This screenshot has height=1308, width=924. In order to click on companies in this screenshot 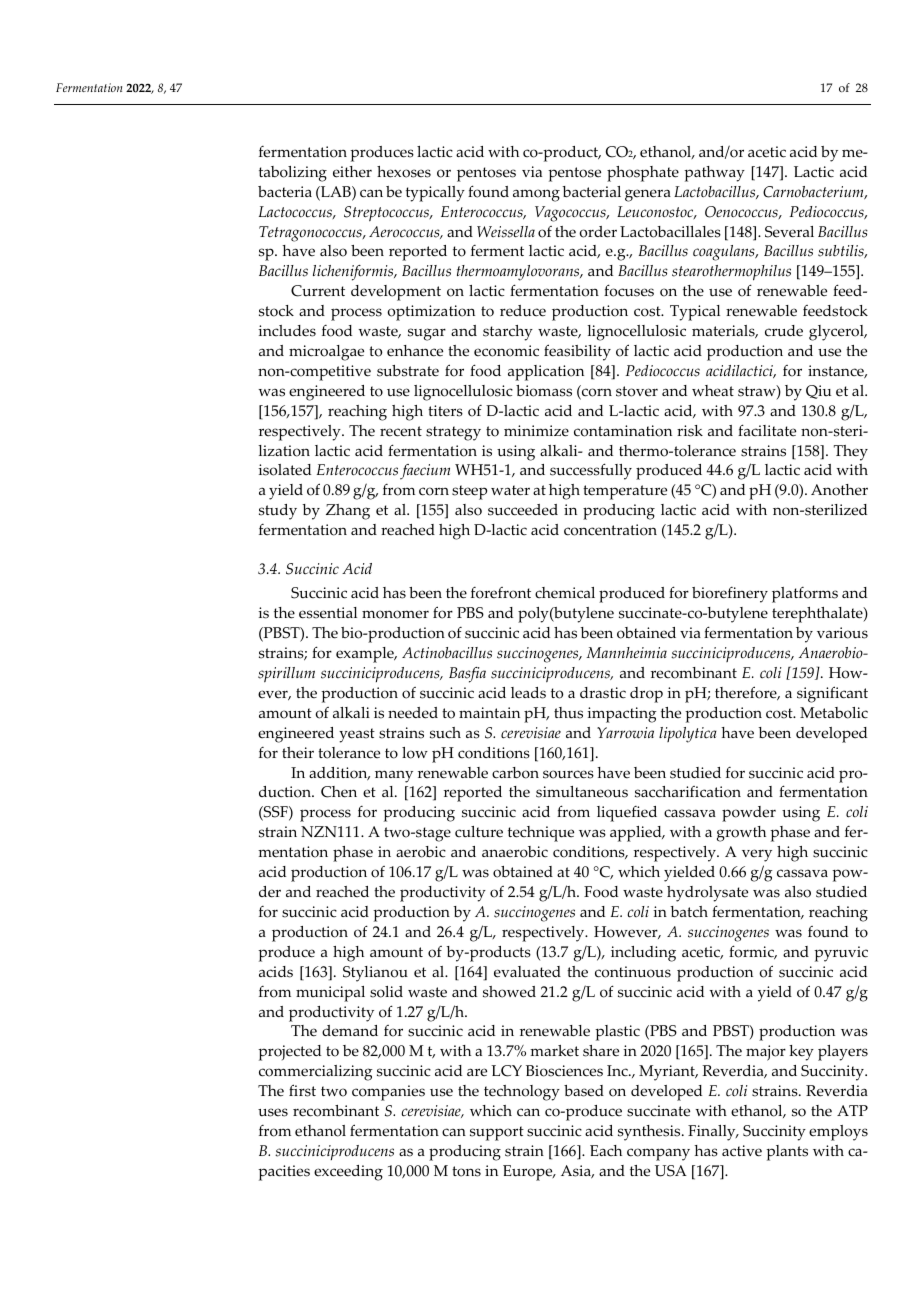, I will do `click(388, 1093)`.
